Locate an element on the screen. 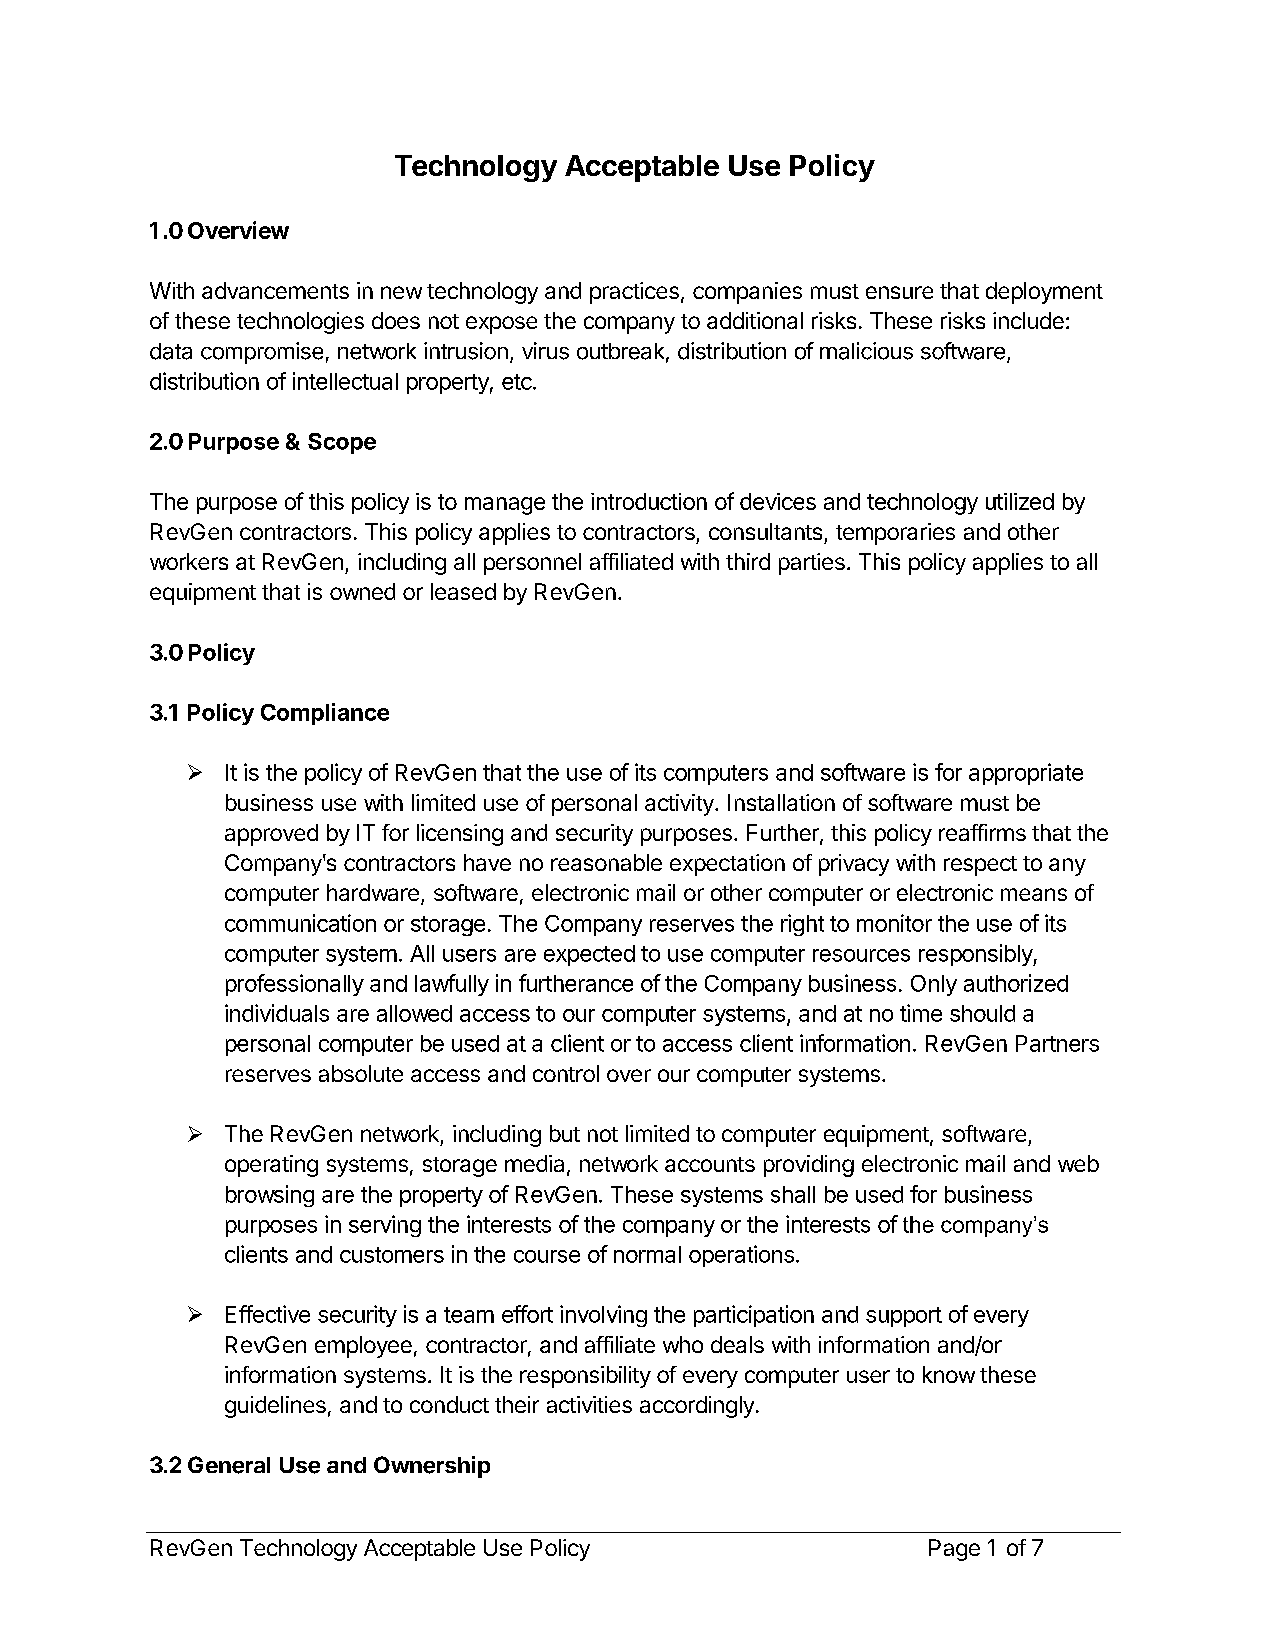 This screenshot has width=1267, height=1639. operating is located at coordinates (271, 1166).
